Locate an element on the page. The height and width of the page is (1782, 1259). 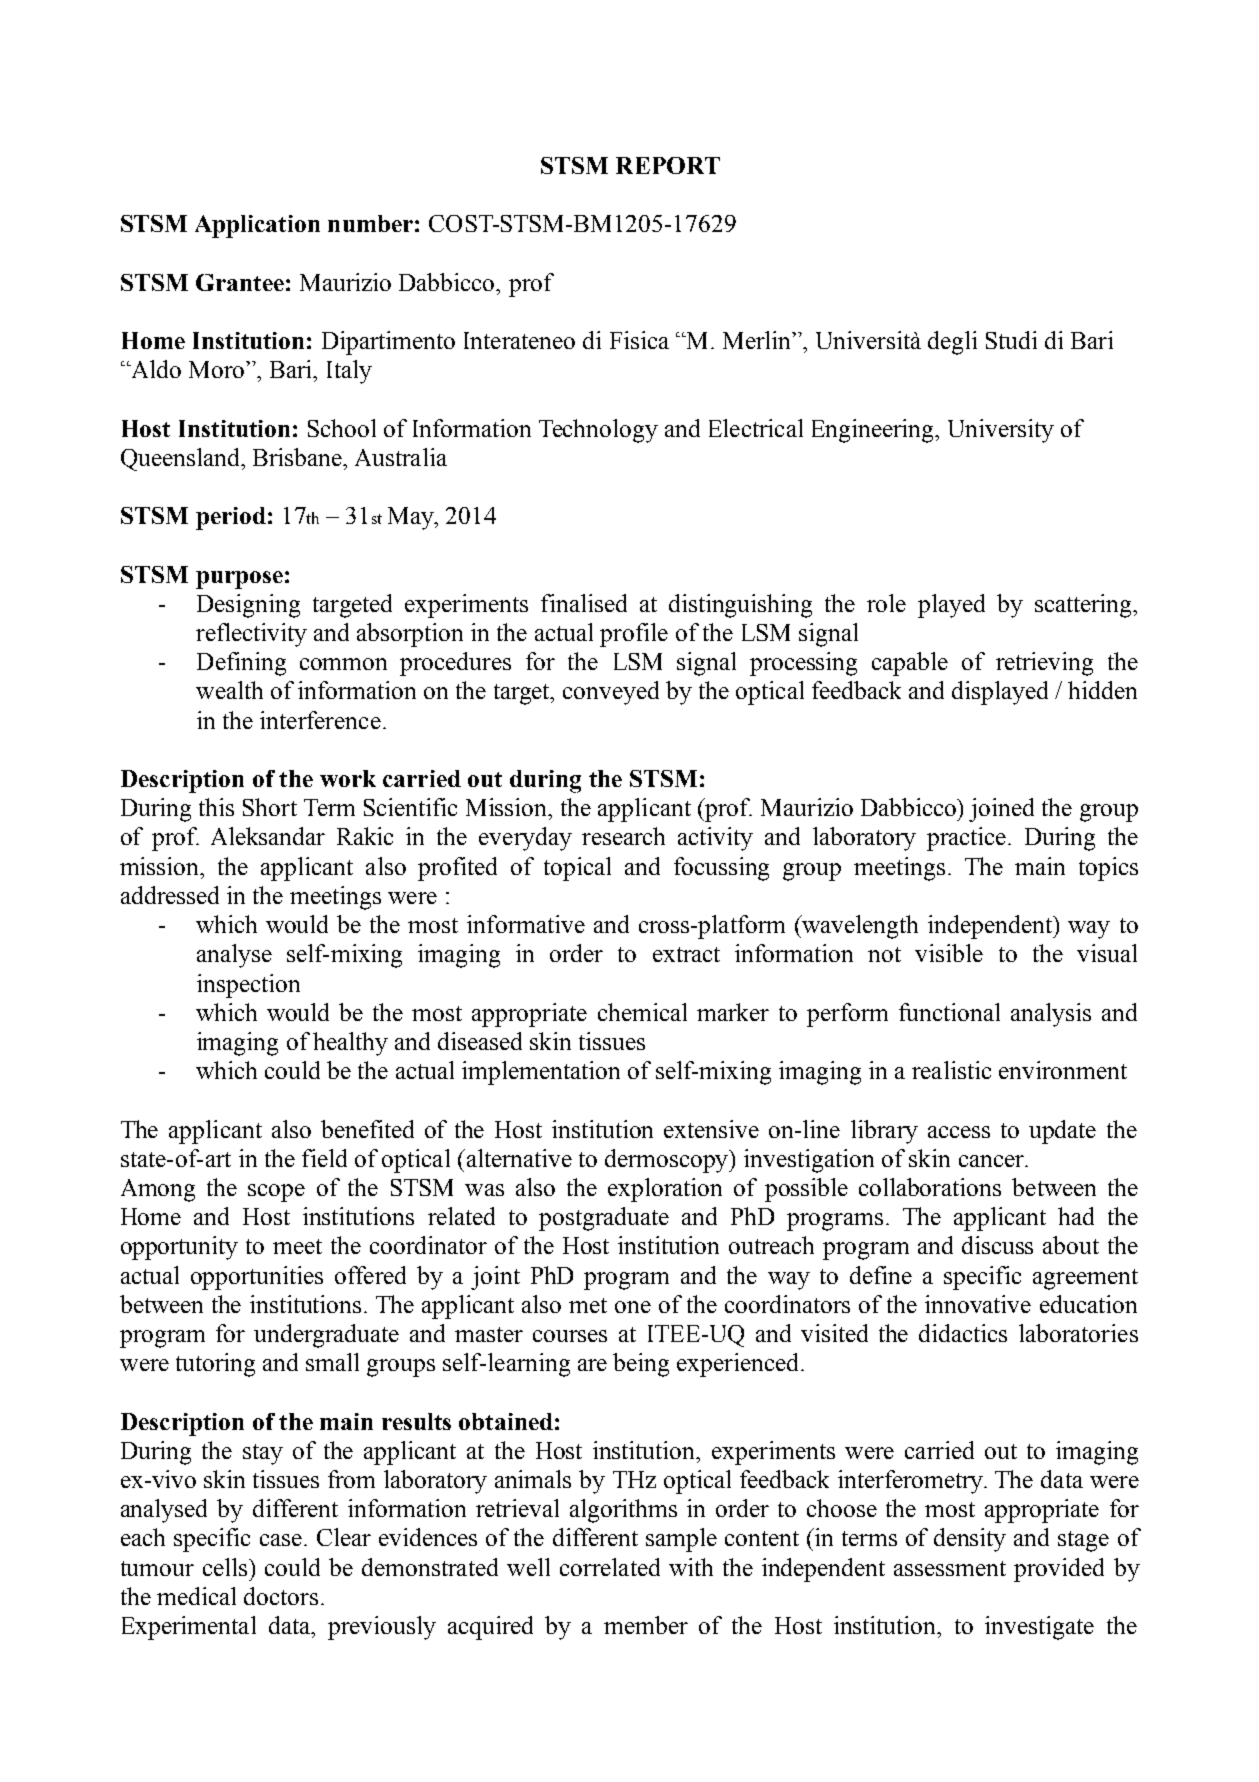
assessment is located at coordinates (950, 1568).
